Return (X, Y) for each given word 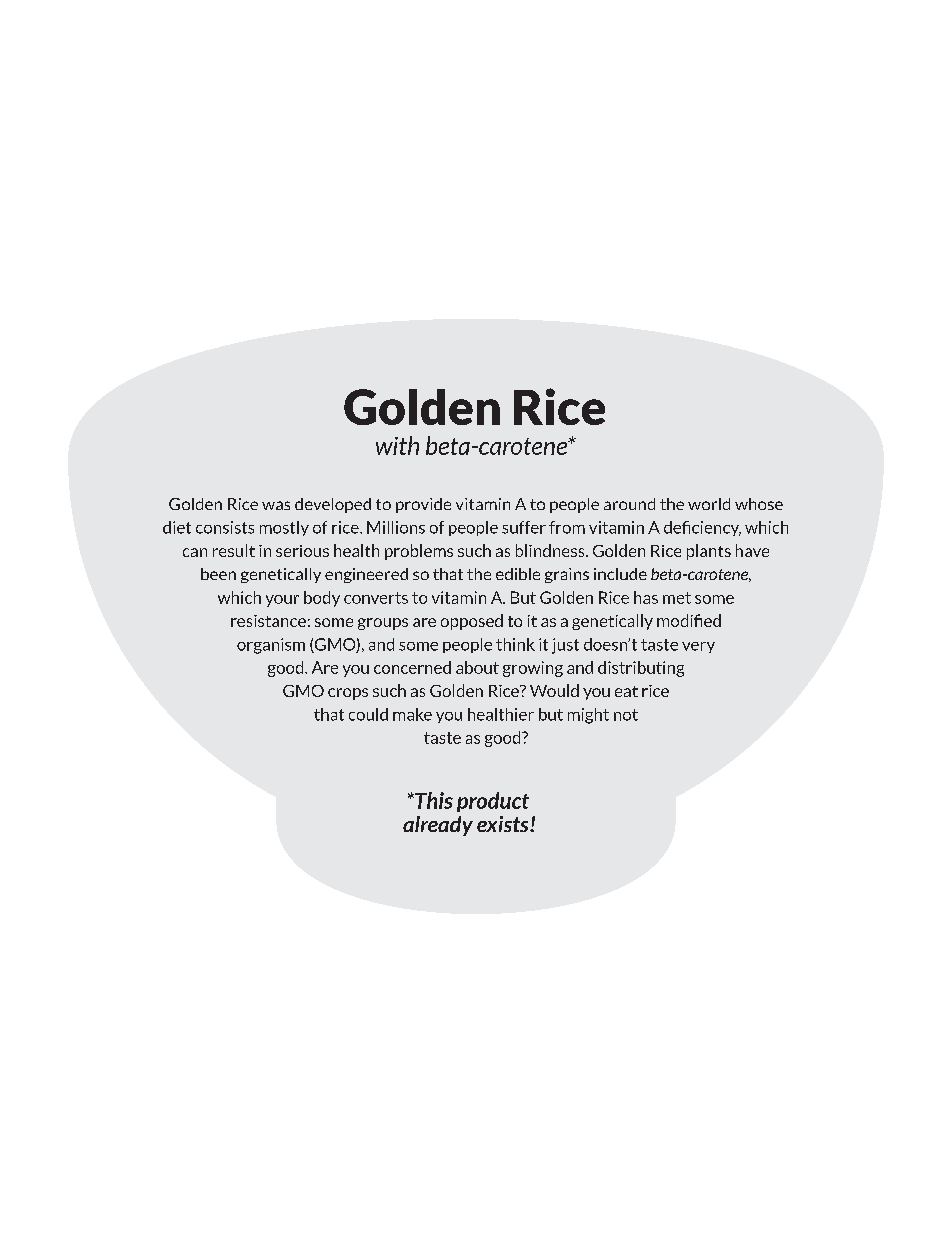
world (709, 504)
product (493, 802)
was (276, 505)
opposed (472, 622)
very (698, 647)
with (397, 445)
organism (271, 646)
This (433, 800)
